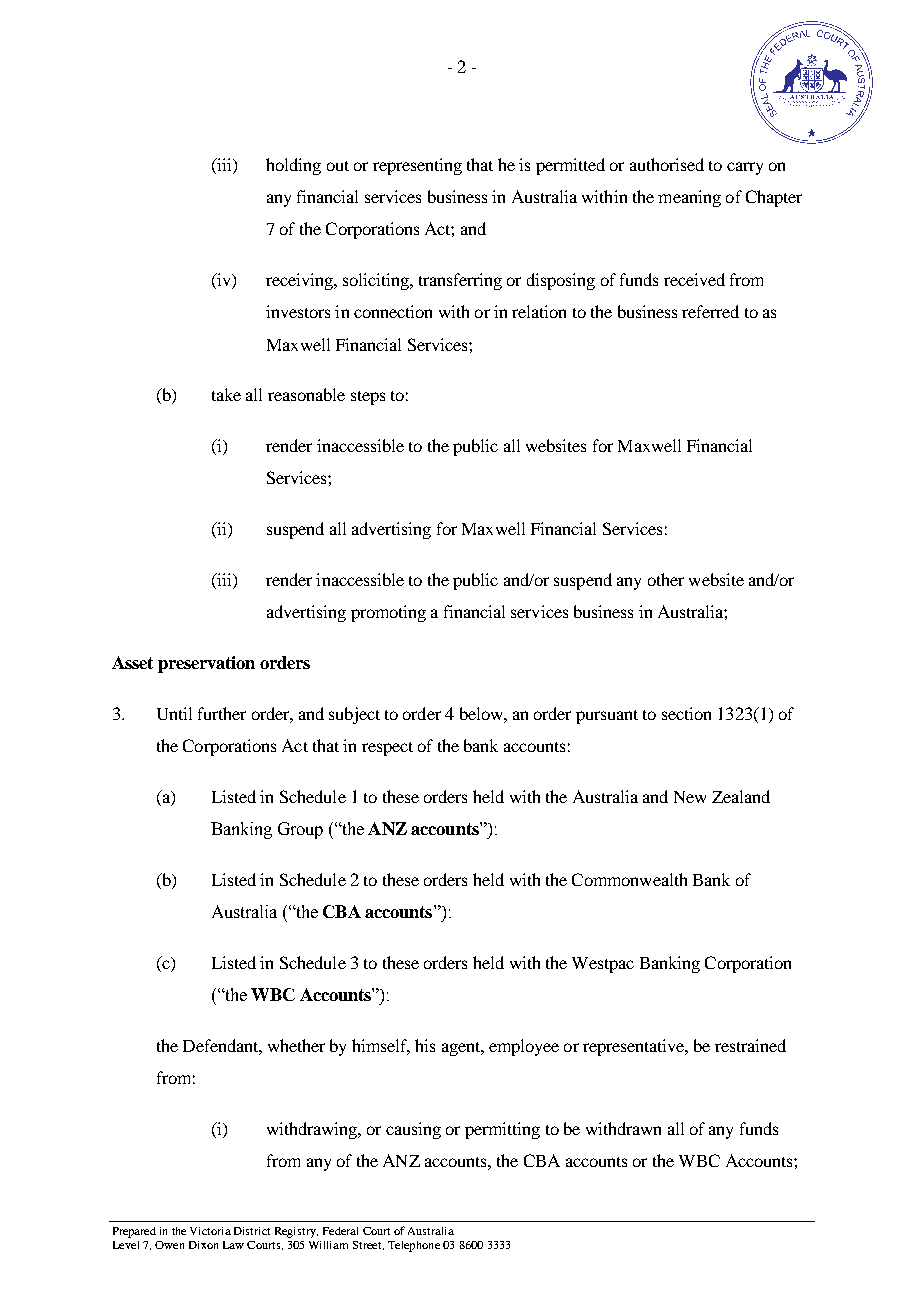 This screenshot has width=924, height=1308. Describe the element at coordinates (414, 1246) in the screenshot. I see `Telephone` at that location.
